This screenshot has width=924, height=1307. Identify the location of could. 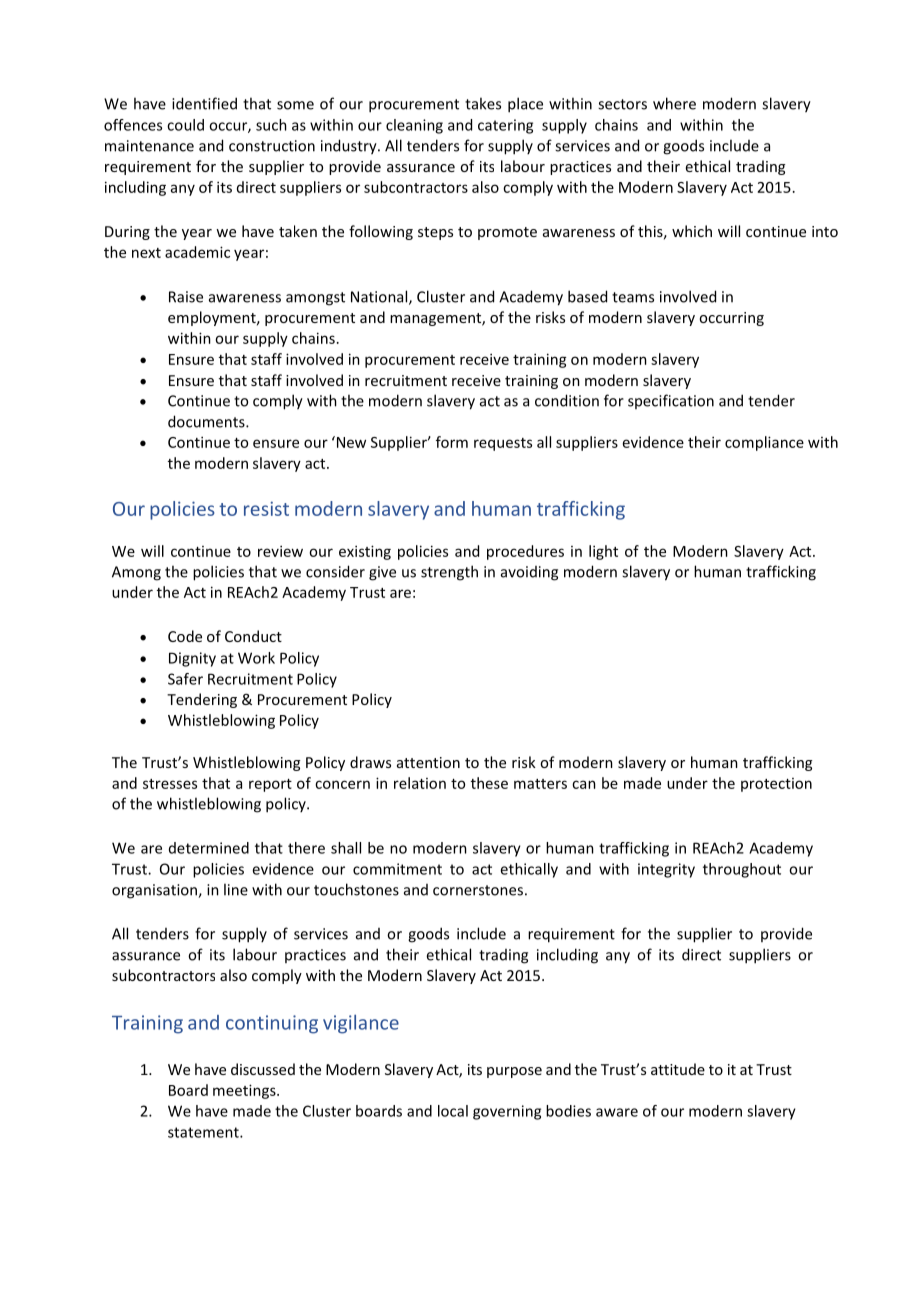
(185, 125).
